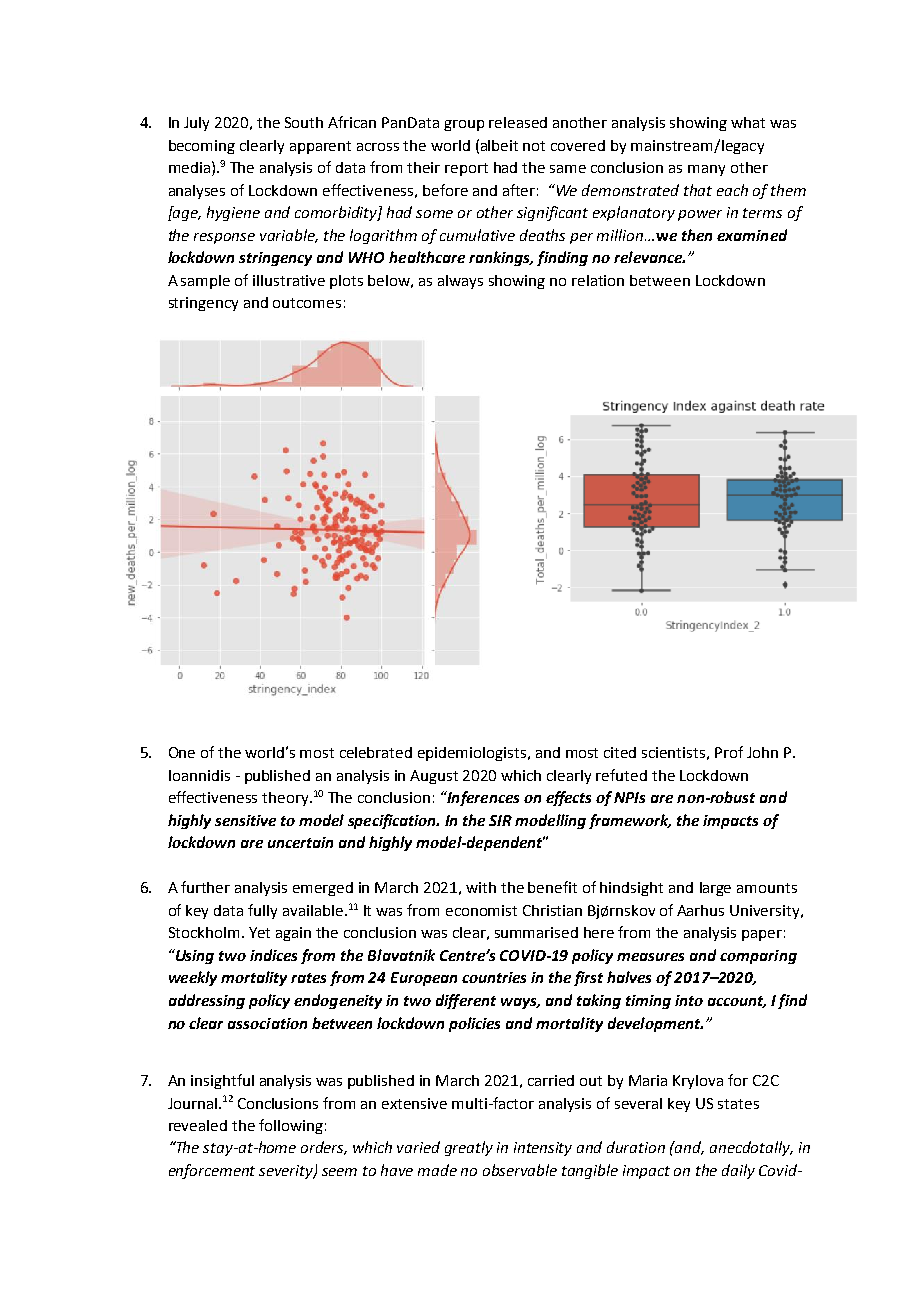  I want to click on becoming, so click(202, 147).
